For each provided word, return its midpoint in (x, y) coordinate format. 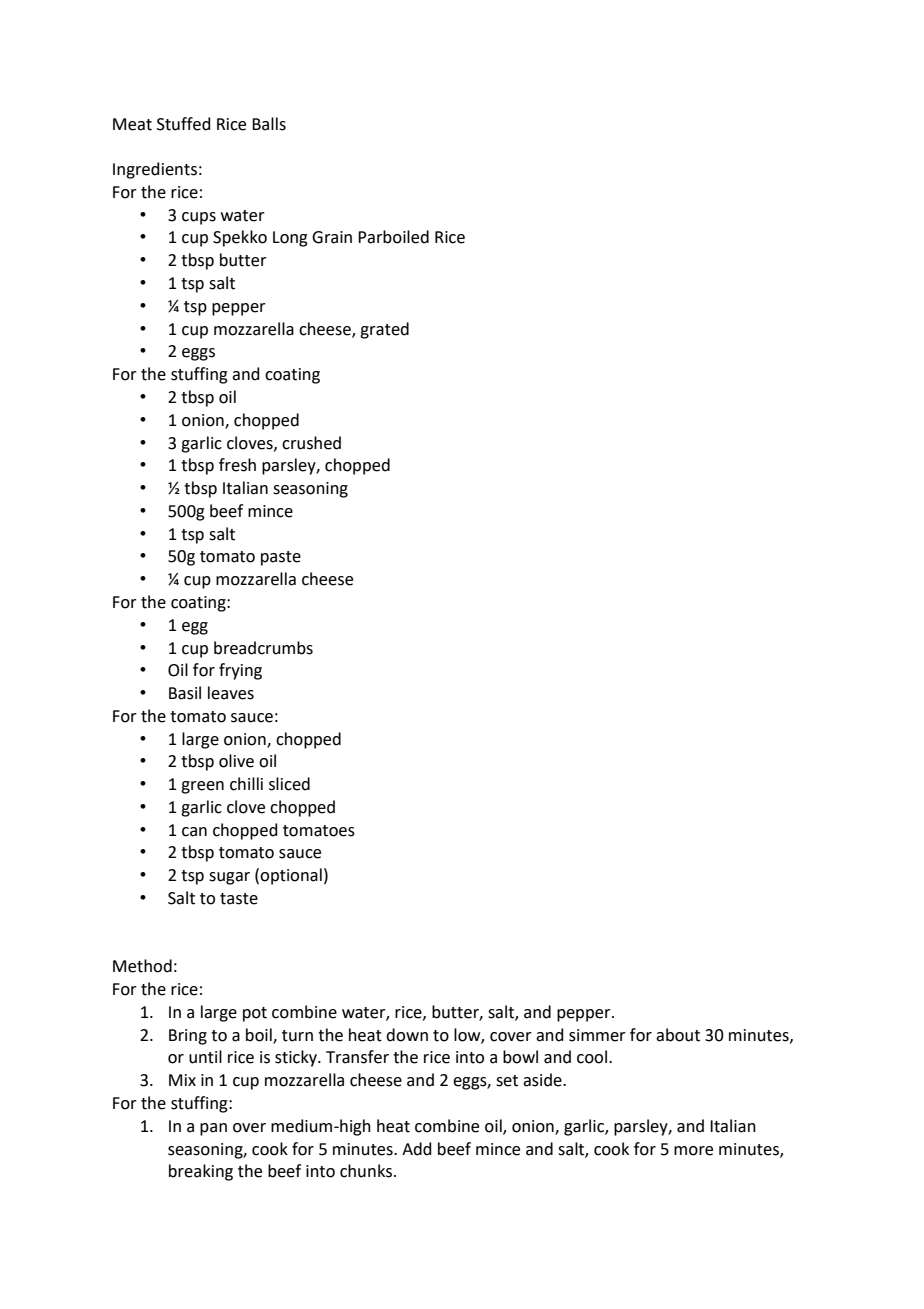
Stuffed (184, 124)
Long (290, 239)
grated (384, 330)
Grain (332, 237)
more (693, 1151)
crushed (311, 443)
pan (213, 1129)
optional (291, 876)
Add (417, 1149)
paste (281, 558)
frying (240, 671)
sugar (229, 878)
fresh (237, 465)
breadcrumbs (263, 648)
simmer (597, 1035)
